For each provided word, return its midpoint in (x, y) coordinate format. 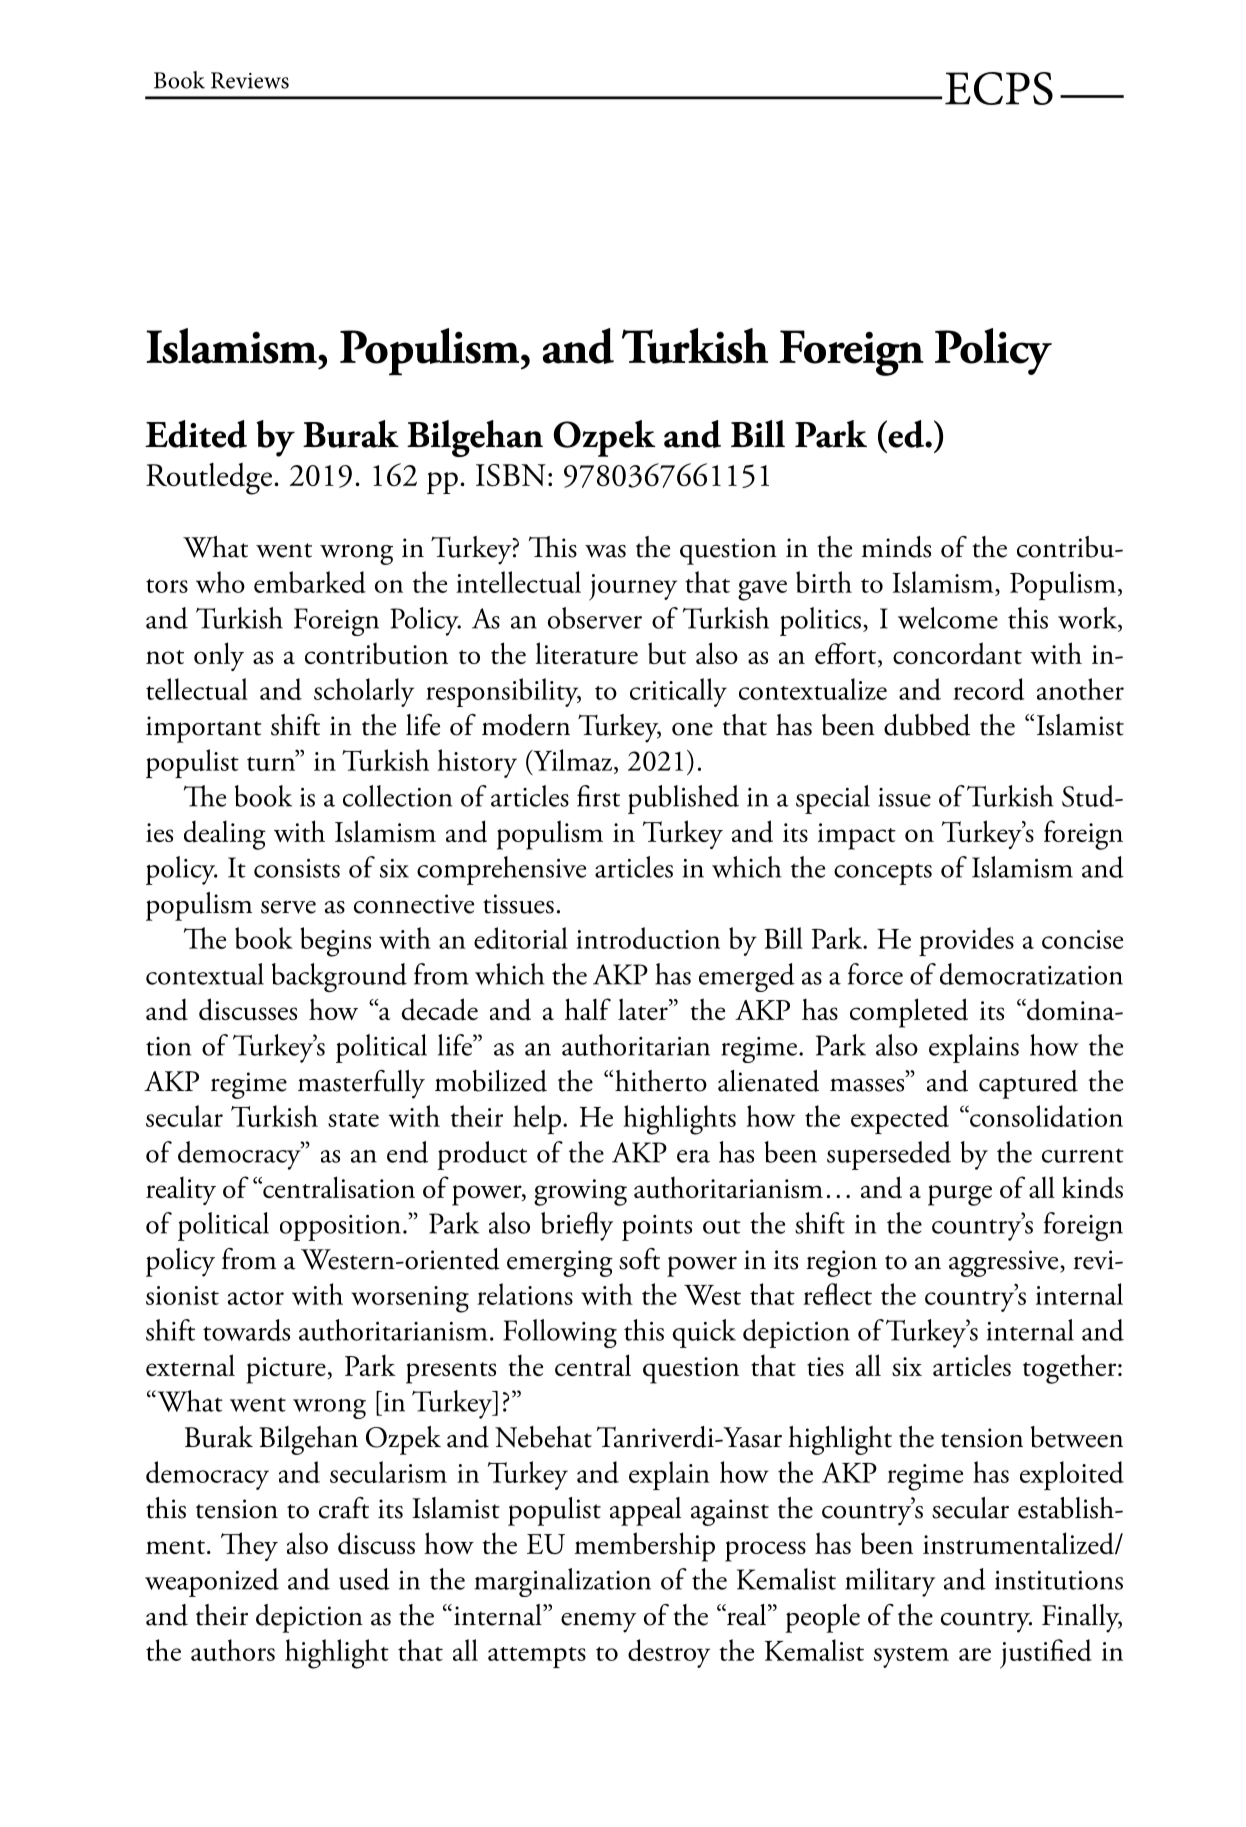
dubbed (927, 725)
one (692, 729)
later (644, 1009)
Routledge (209, 479)
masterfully (361, 1084)
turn (272, 762)
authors (233, 1650)
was (605, 551)
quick (704, 1333)
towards (246, 1330)
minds (896, 547)
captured (1028, 1084)
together (1071, 1369)
